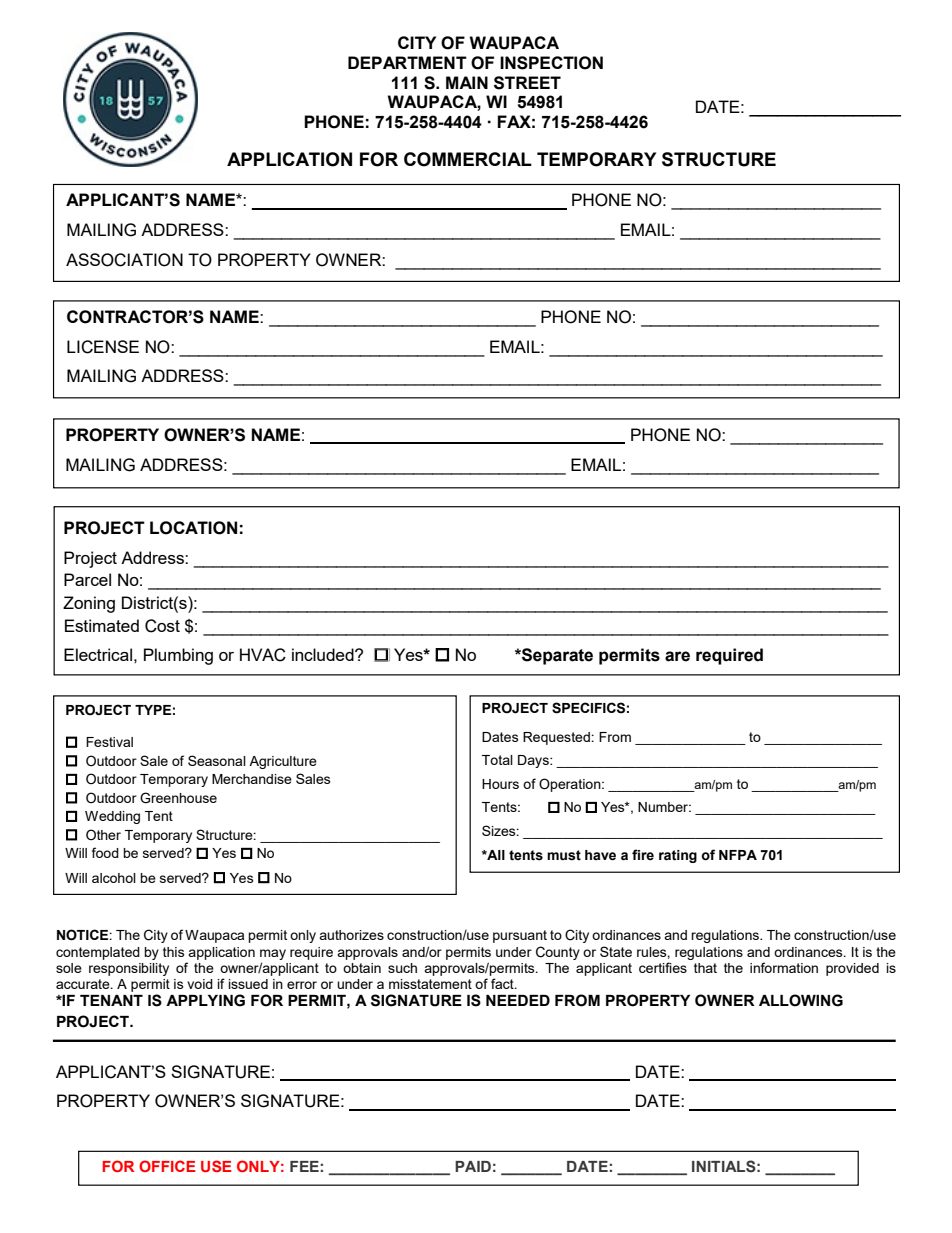 The image size is (952, 1233). Describe the element at coordinates (556, 656) in the document. I see `Separate` at that location.
